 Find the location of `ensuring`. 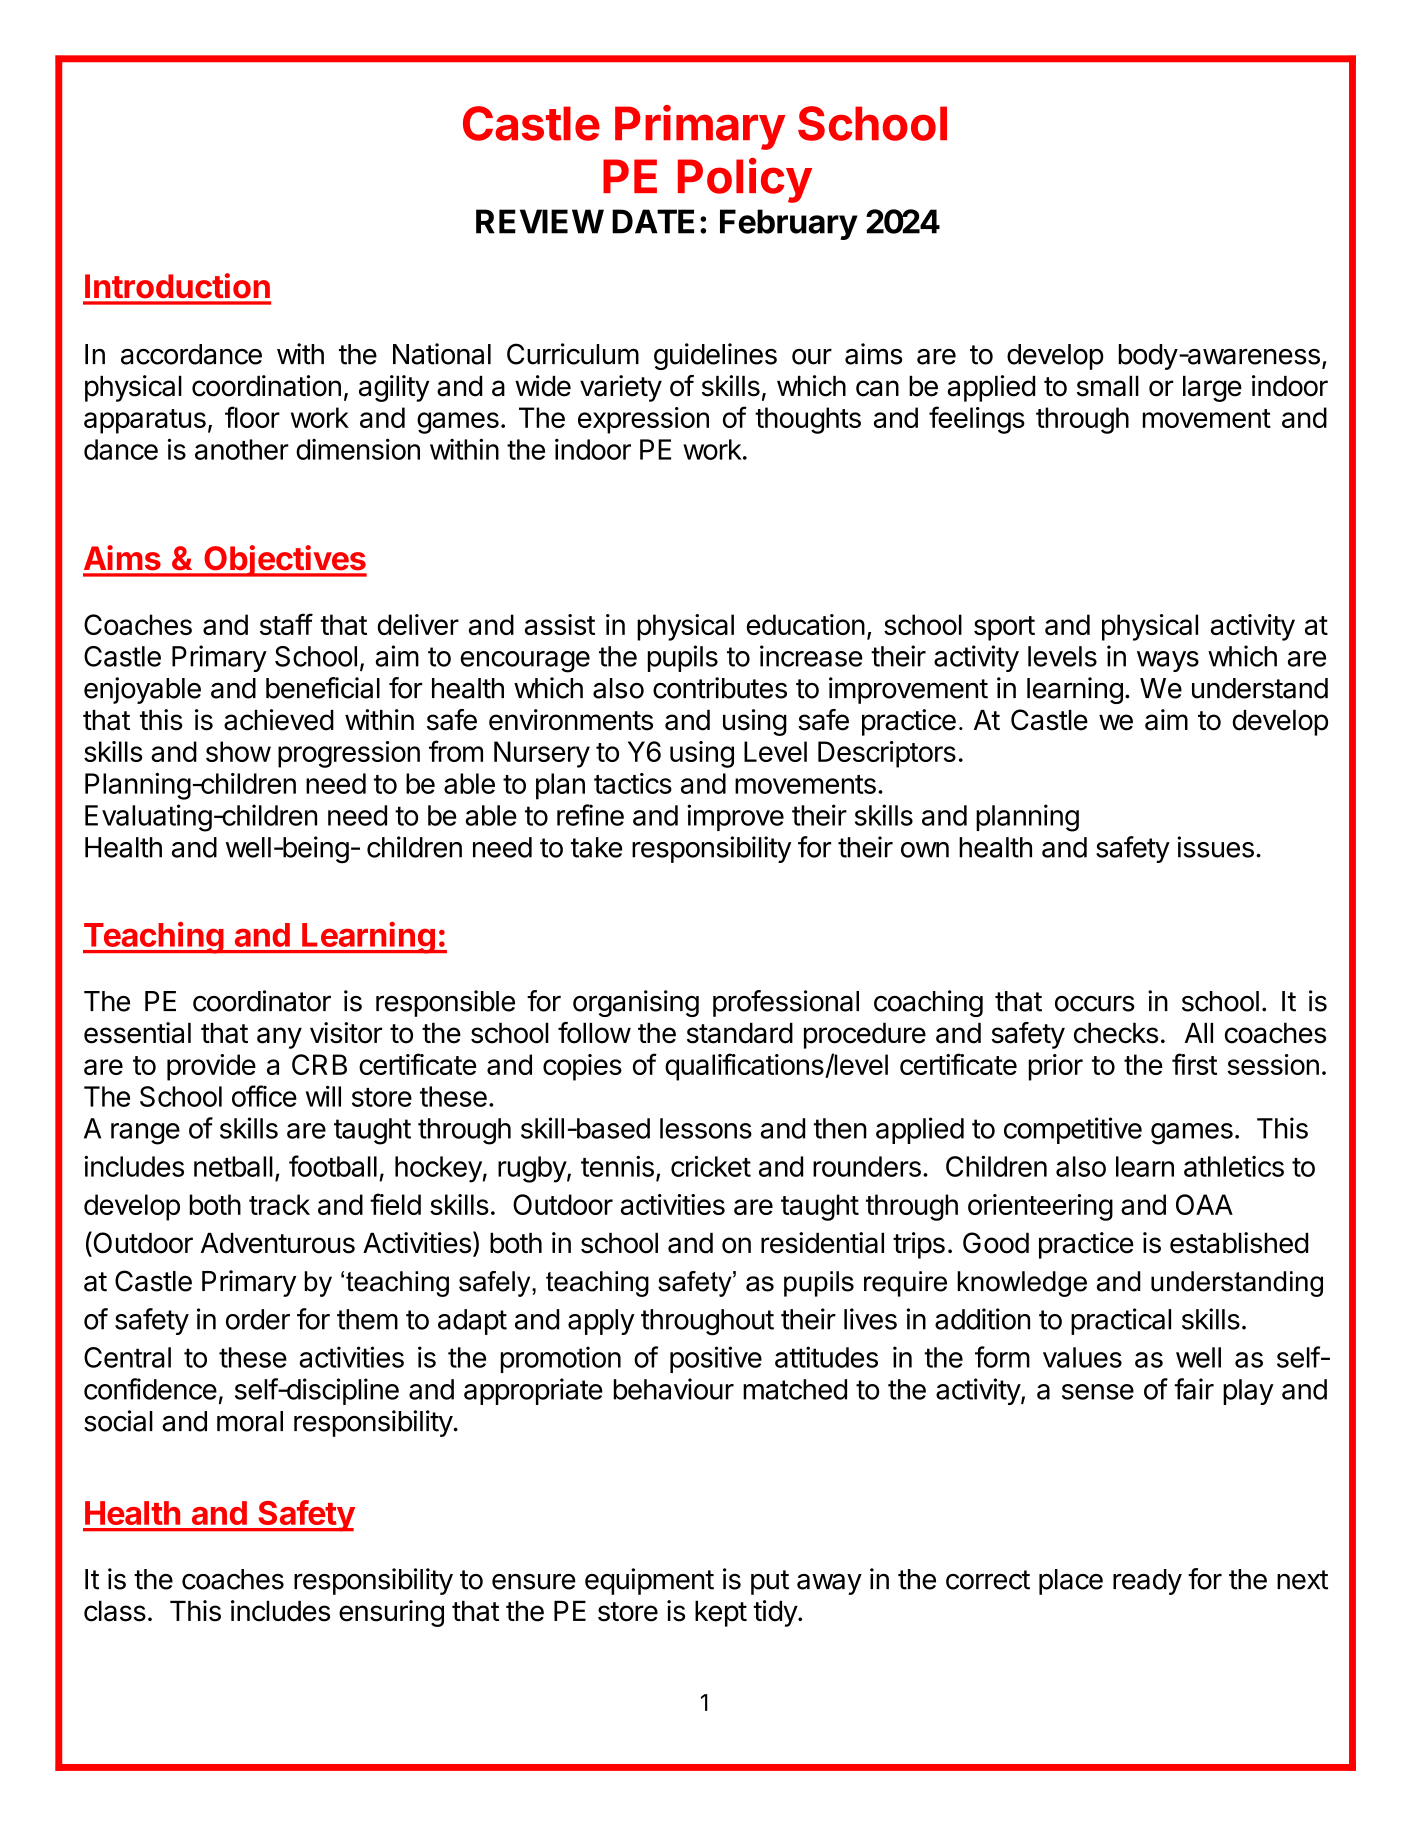

ensuring is located at coordinates (391, 1613).
